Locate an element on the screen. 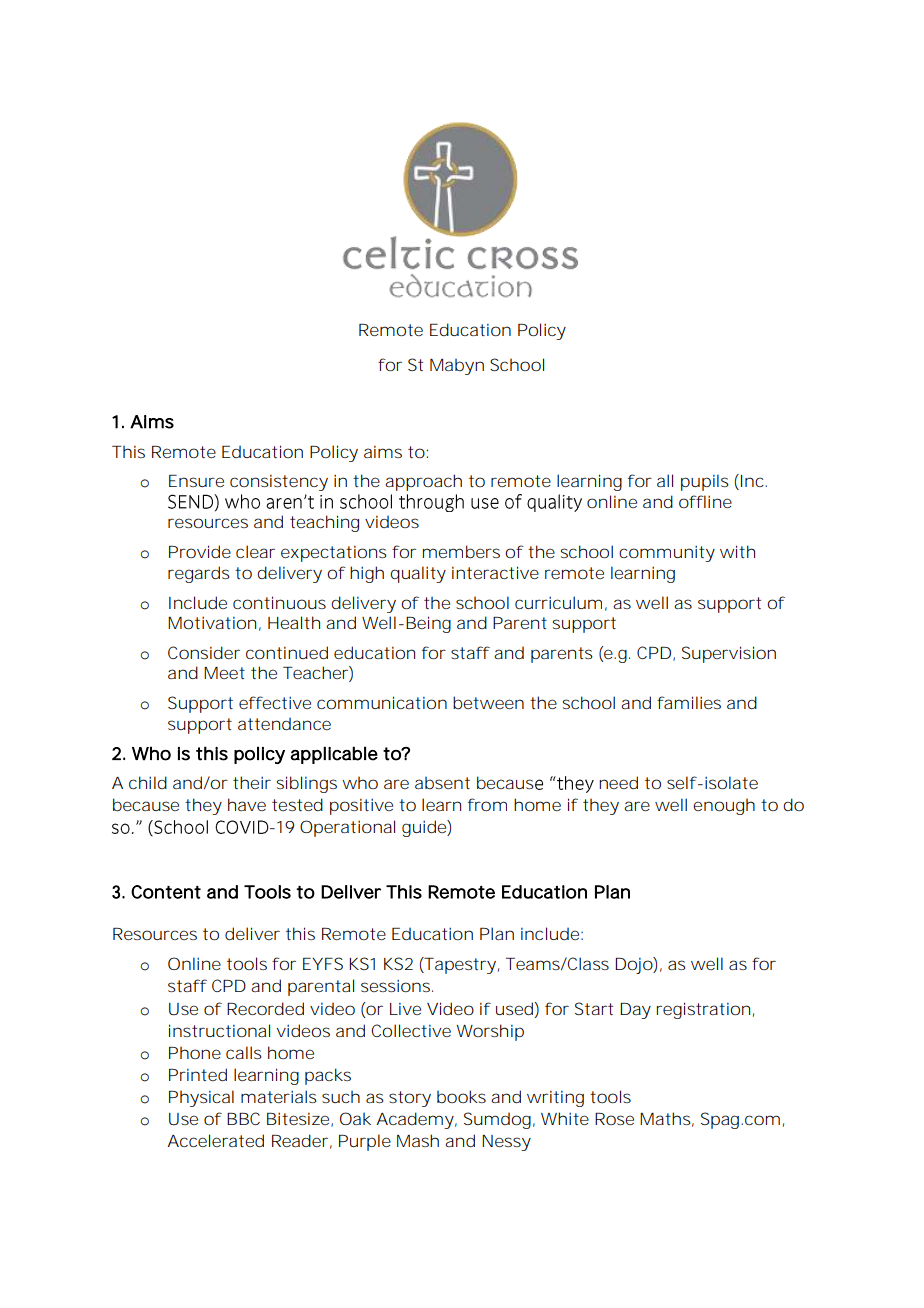  members is located at coordinates (461, 552).
